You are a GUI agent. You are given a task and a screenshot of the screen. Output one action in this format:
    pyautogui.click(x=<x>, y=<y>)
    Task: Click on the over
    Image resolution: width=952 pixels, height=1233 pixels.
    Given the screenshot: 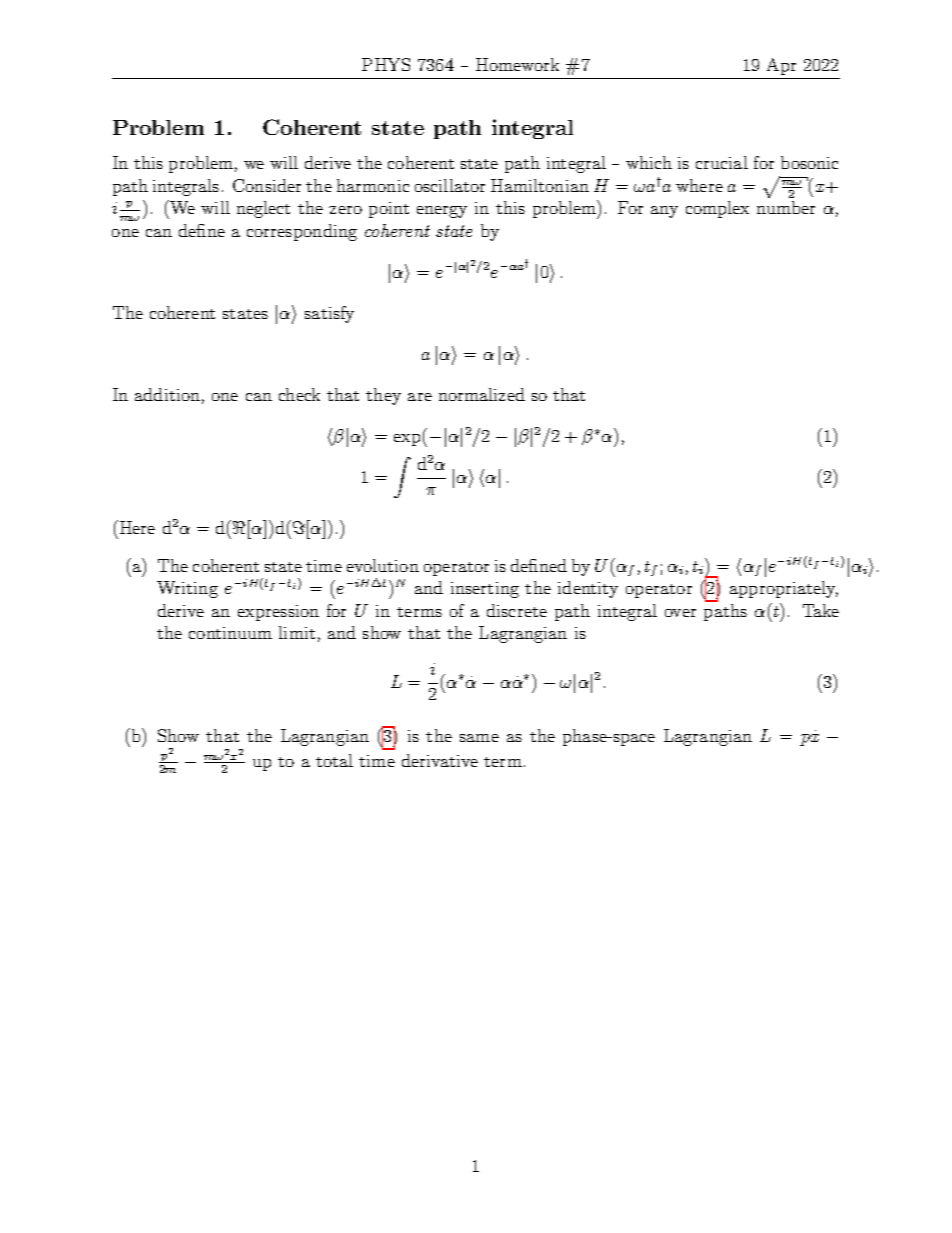 What is the action you would take?
    pyautogui.click(x=680, y=613)
